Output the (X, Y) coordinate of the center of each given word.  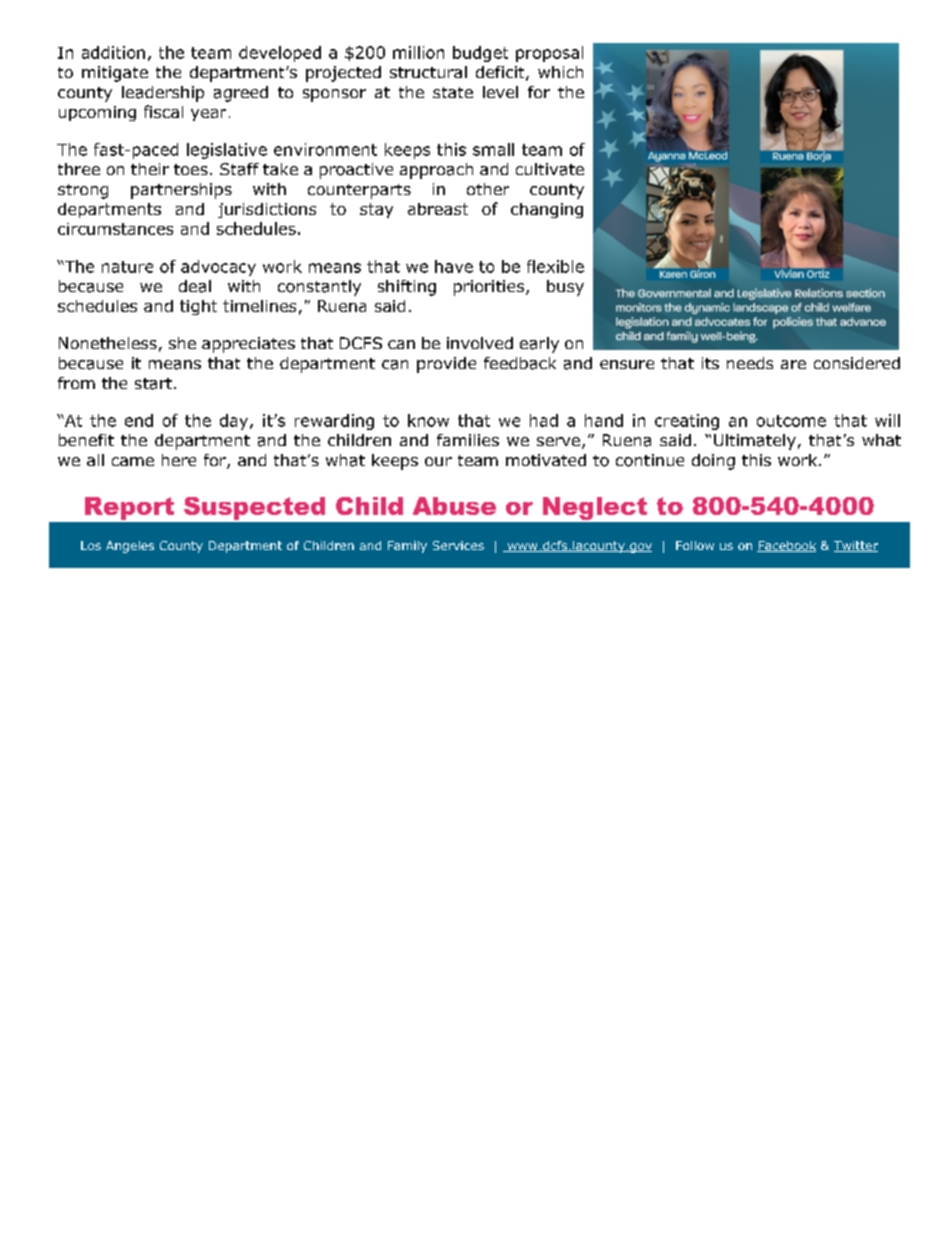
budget (480, 54)
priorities (490, 288)
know (428, 420)
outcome (791, 421)
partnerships (181, 191)
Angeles (130, 547)
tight (198, 307)
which (560, 72)
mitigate (115, 74)
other (488, 189)
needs (750, 363)
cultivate (550, 169)
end (139, 420)
